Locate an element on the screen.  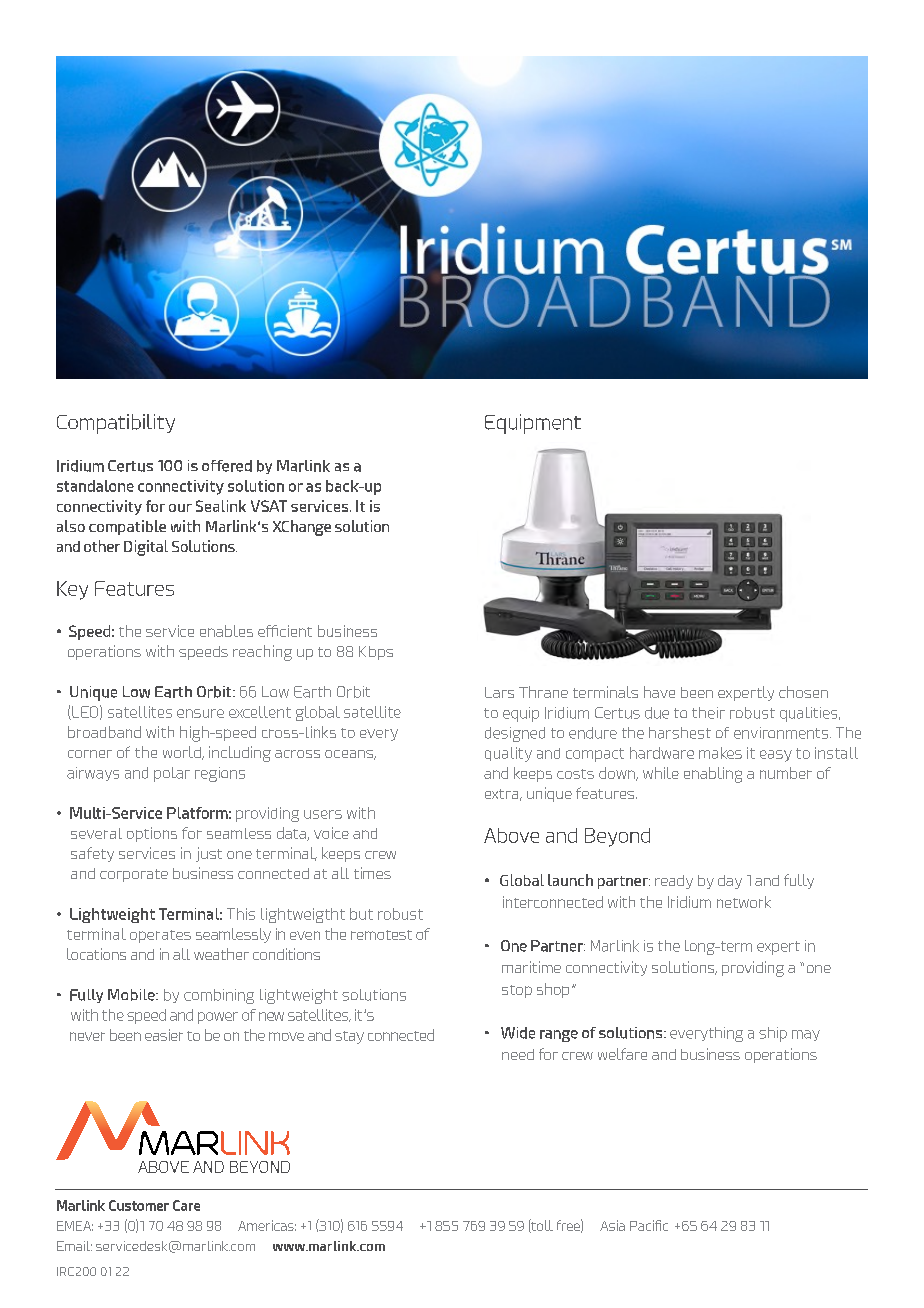
Above is located at coordinates (511, 835).
